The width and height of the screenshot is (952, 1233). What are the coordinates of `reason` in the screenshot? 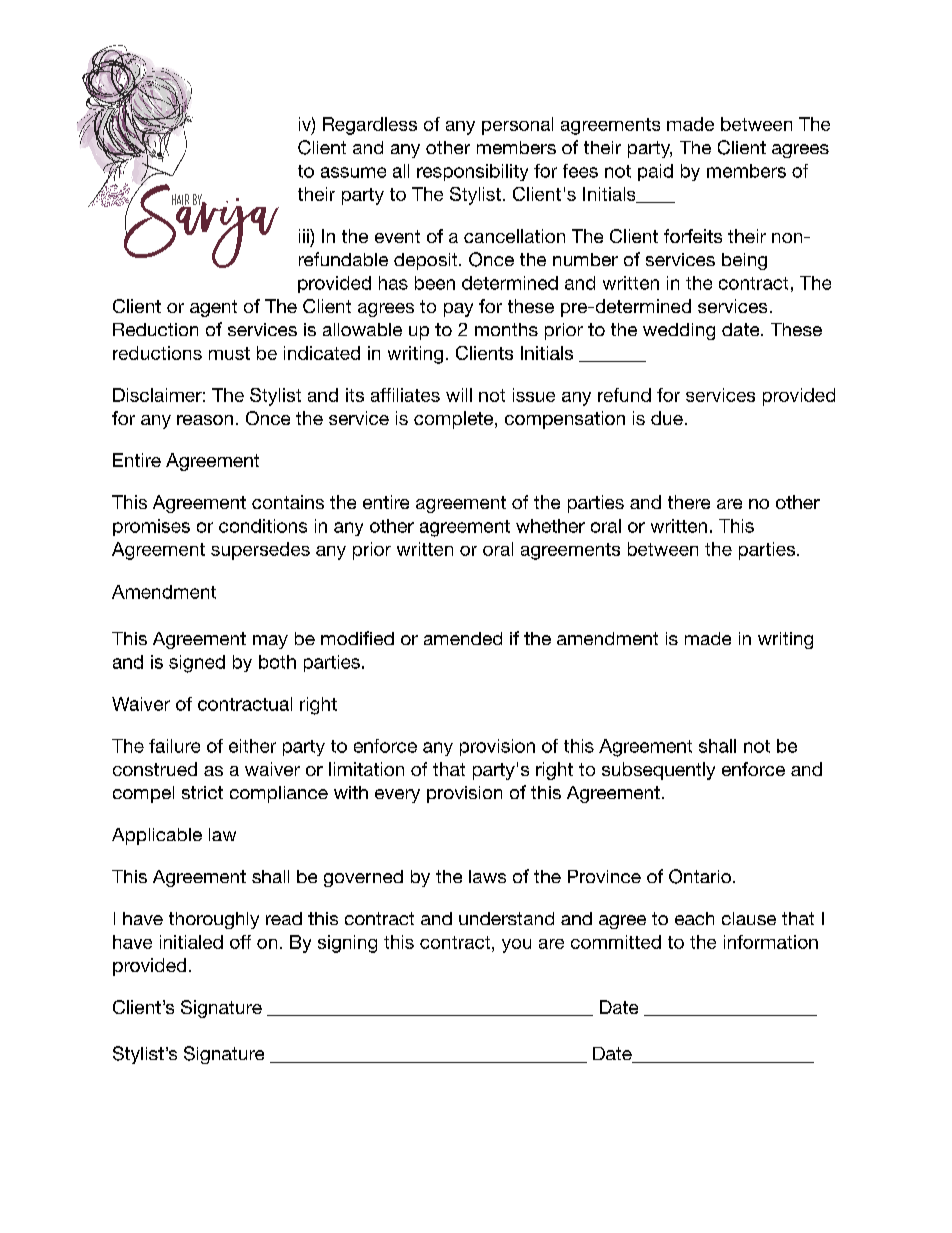 It's located at (205, 420).
